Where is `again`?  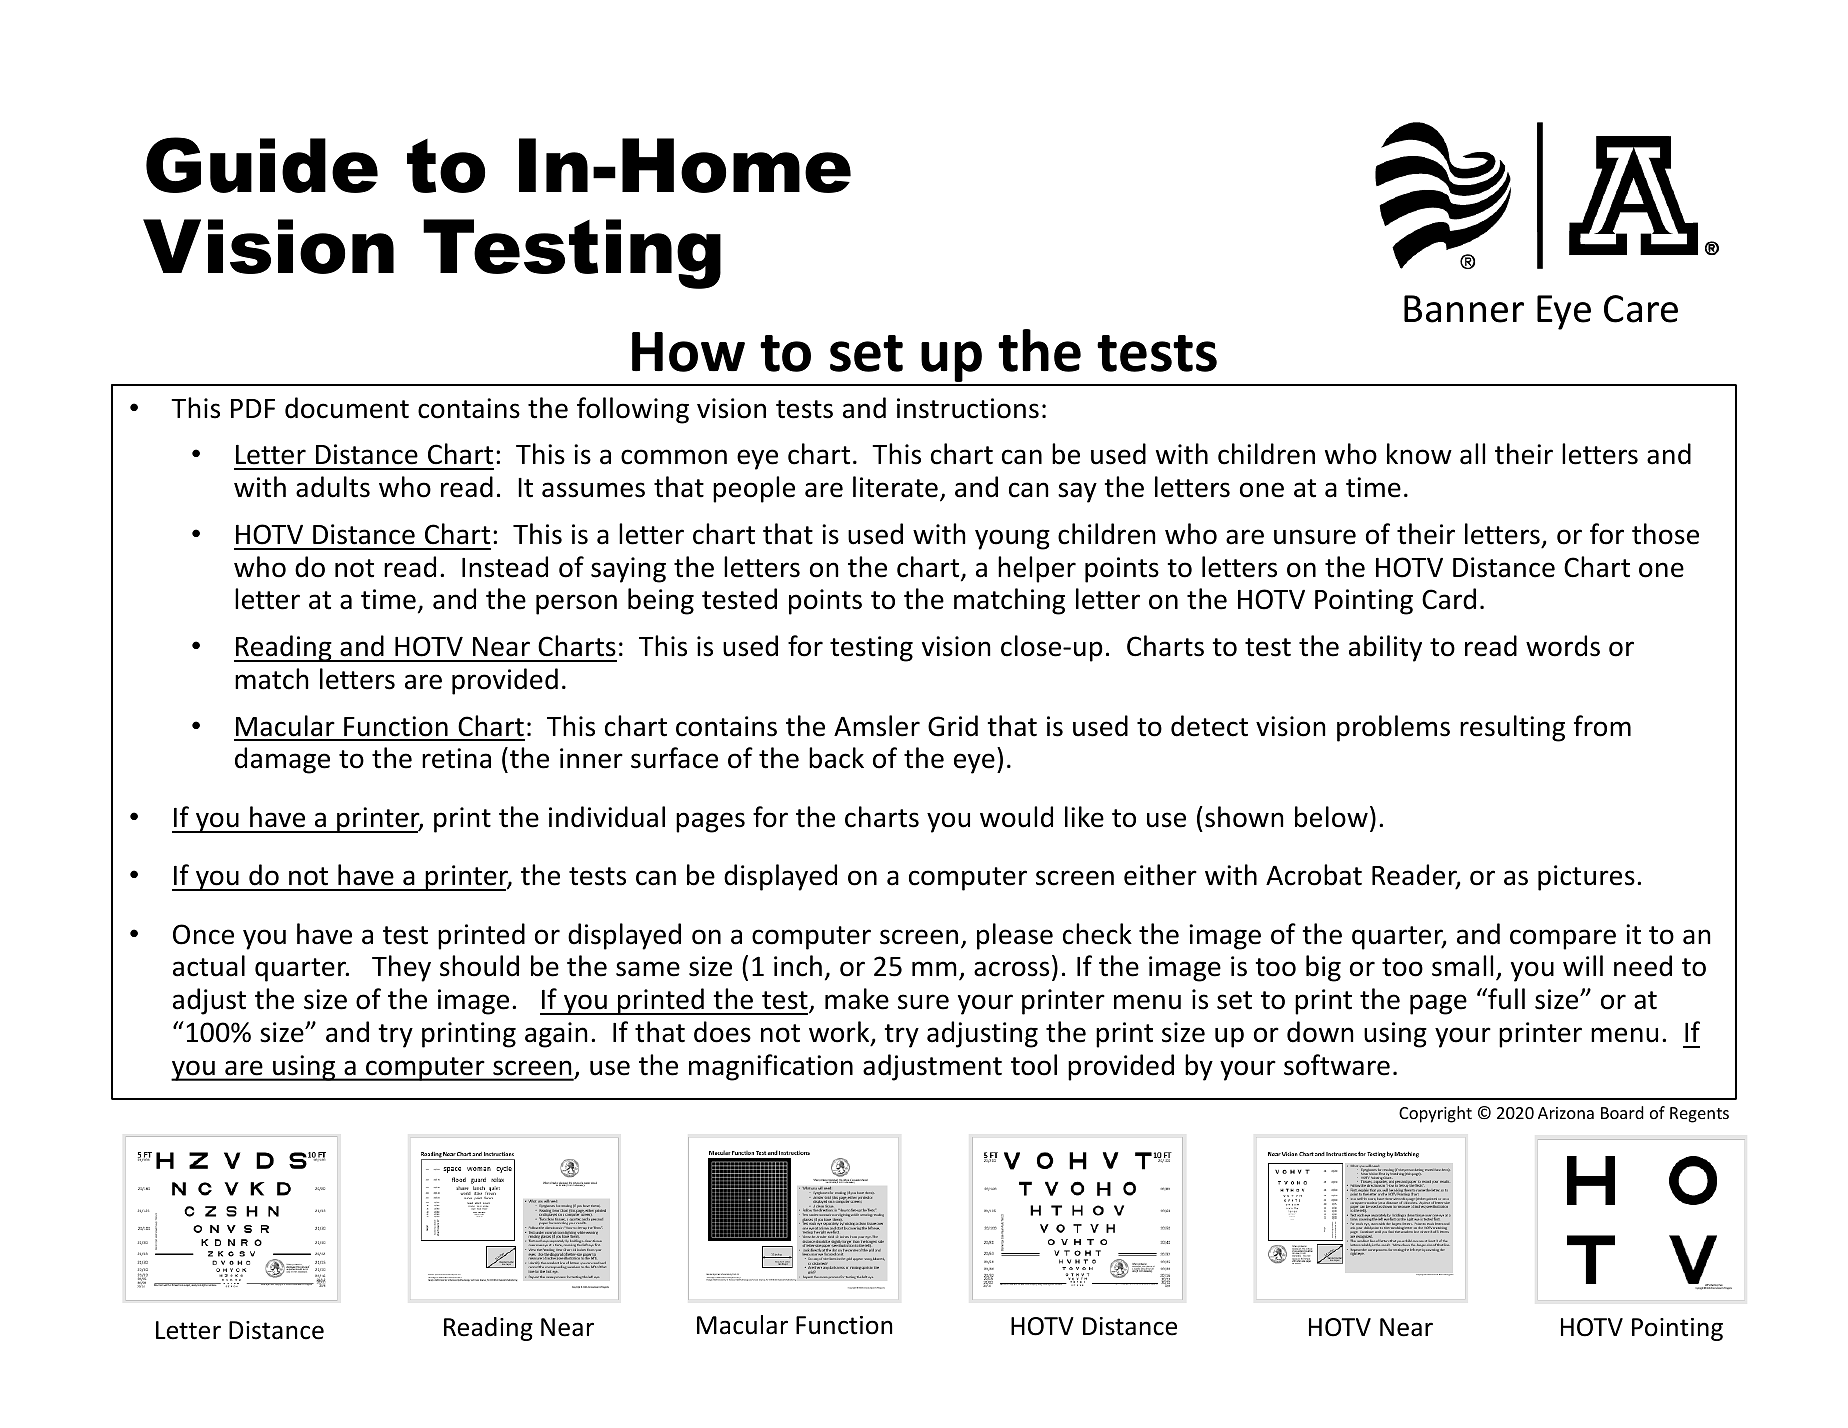 again is located at coordinates (556, 1035).
